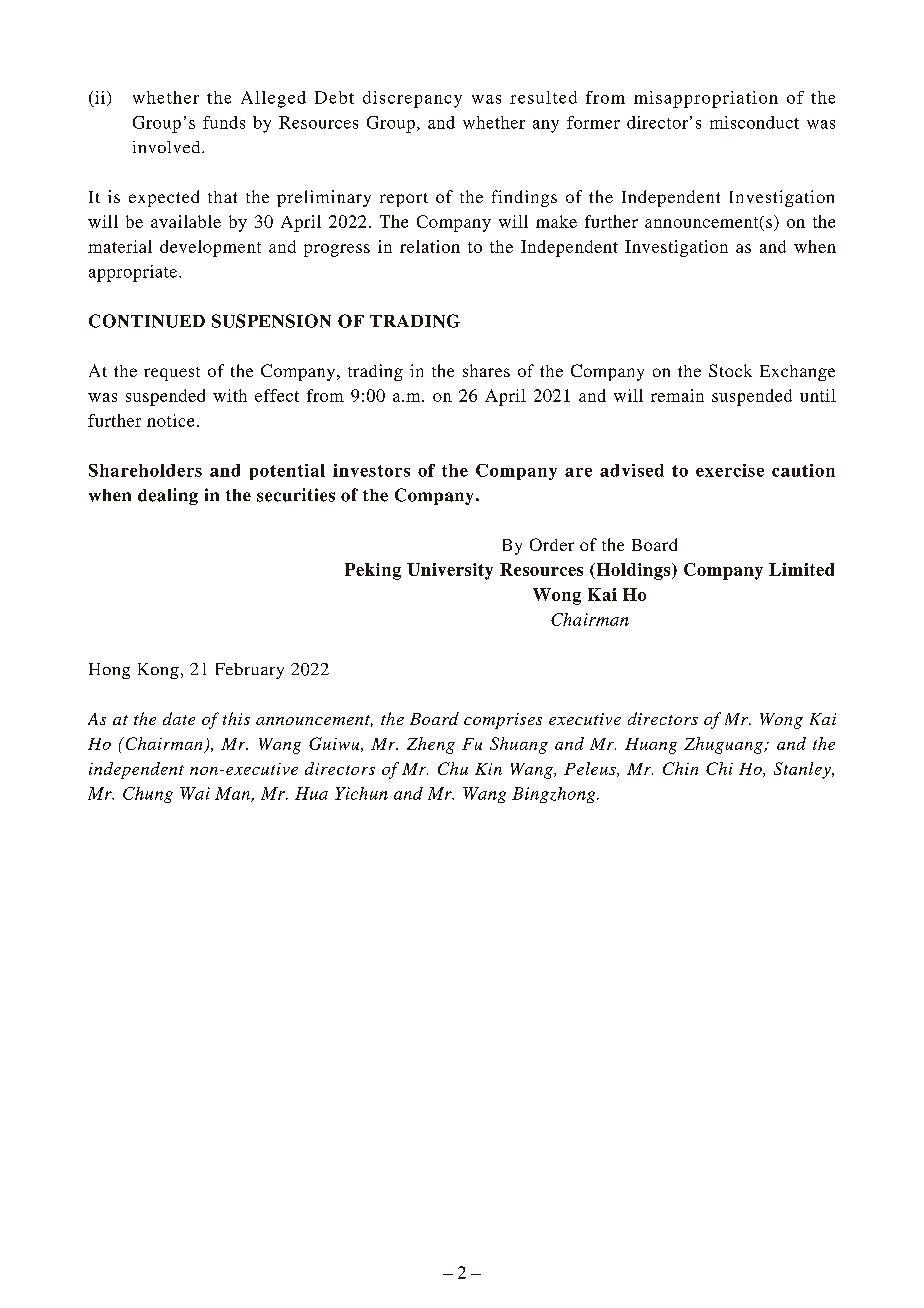 This screenshot has height=1308, width=924. I want to click on notice, so click(170, 420).
